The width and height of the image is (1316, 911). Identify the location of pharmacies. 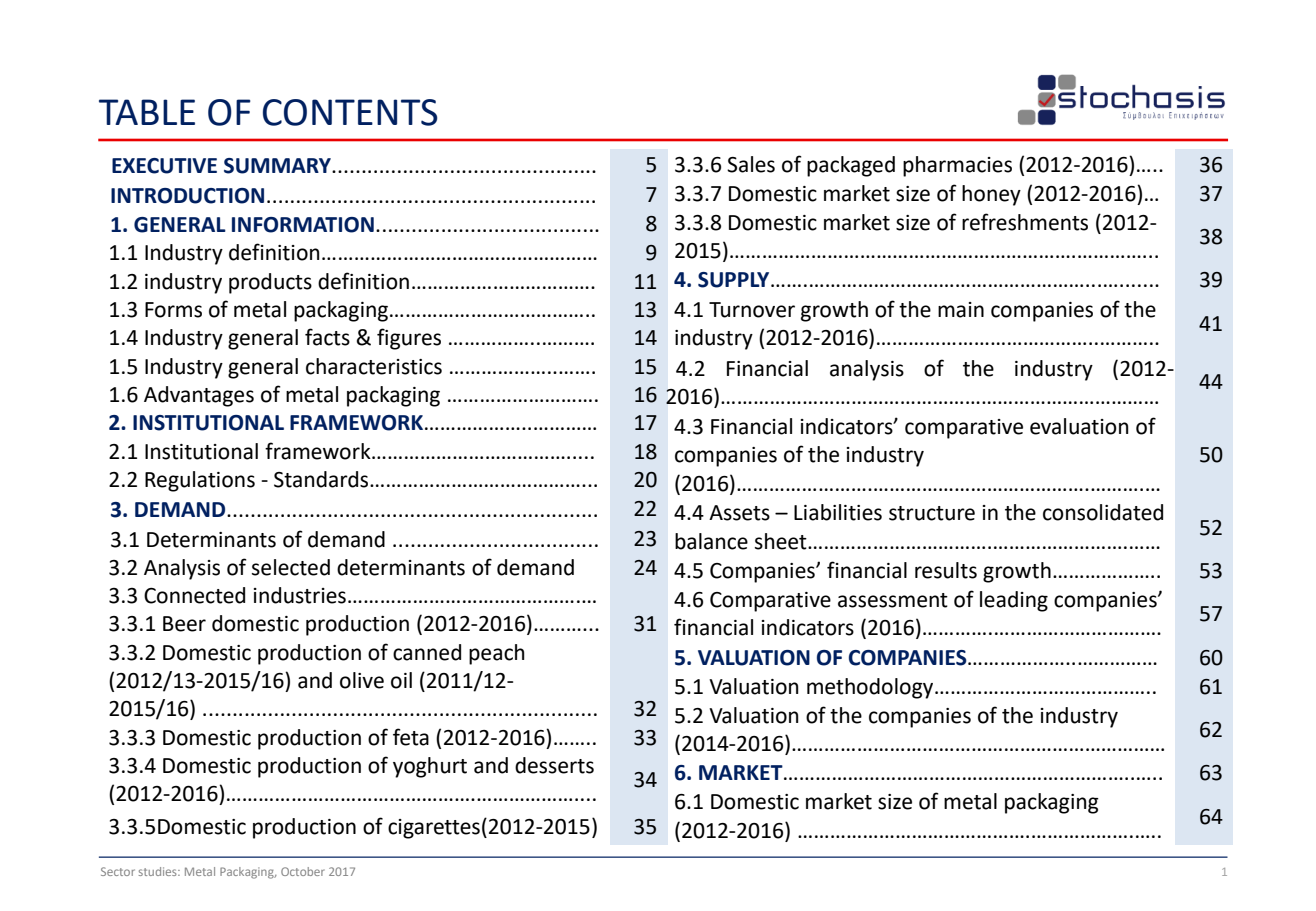
(957, 166).
